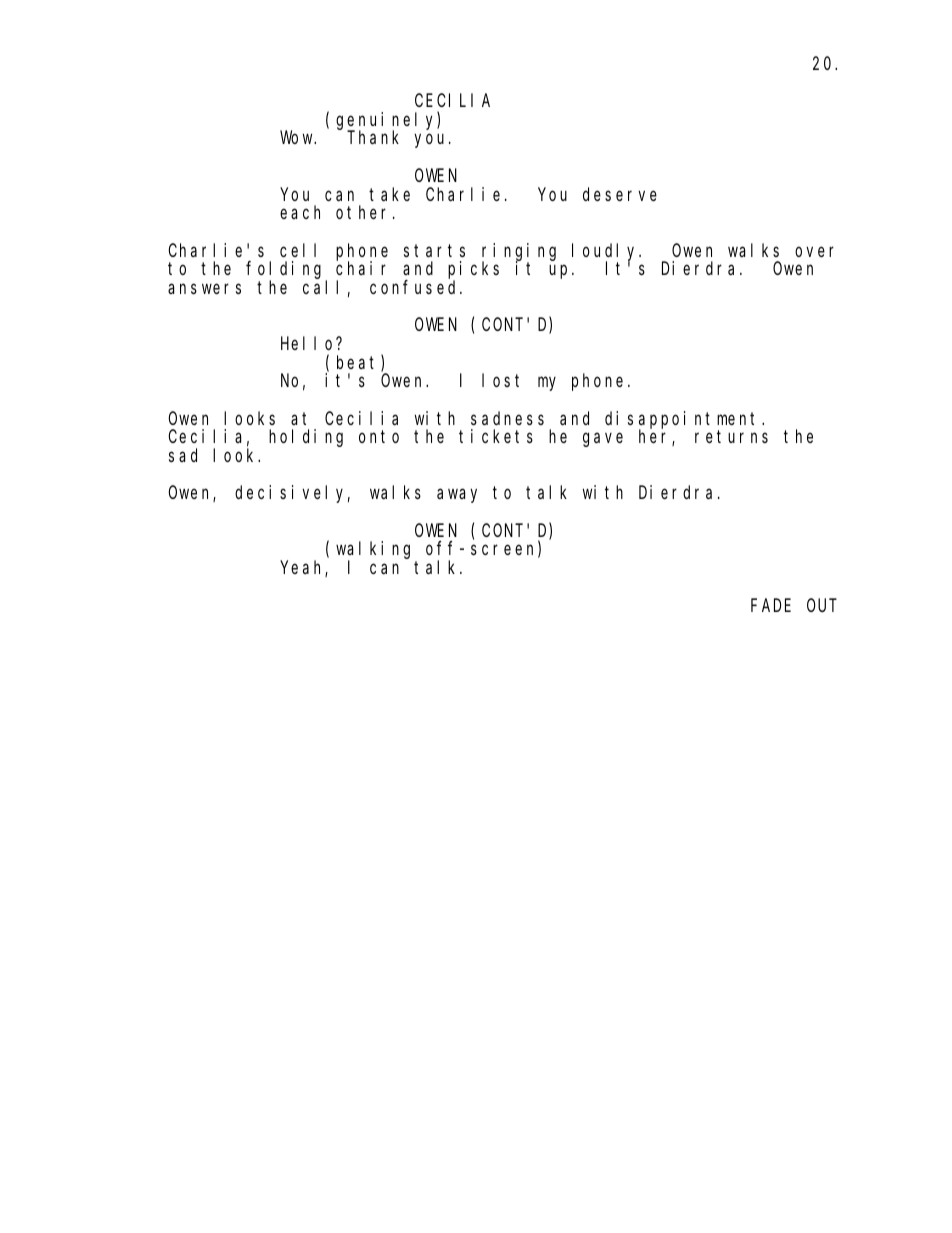  What do you see at coordinates (620, 194) in the document?
I see `deserve` at bounding box center [620, 194].
